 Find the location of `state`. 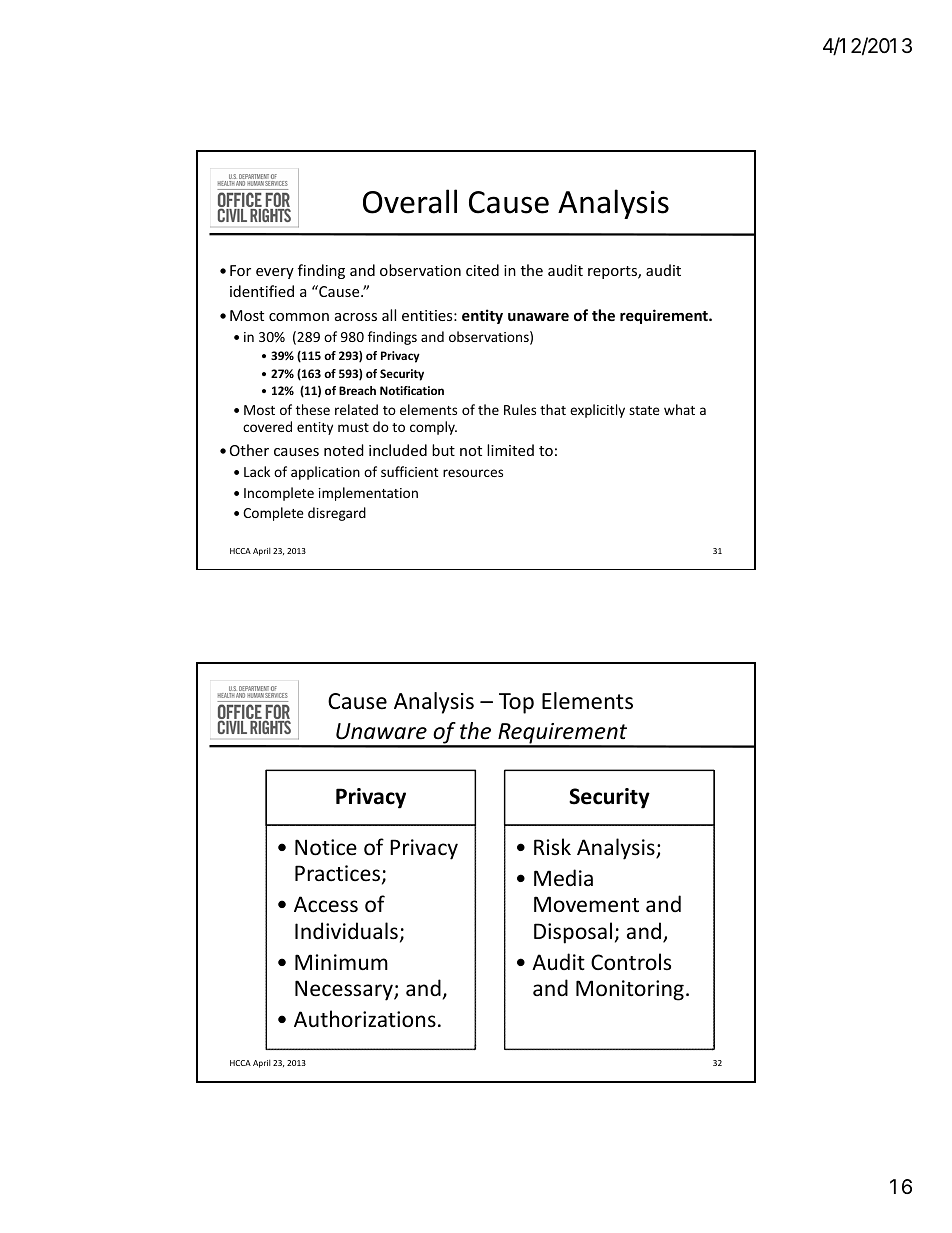

state is located at coordinates (644, 410).
